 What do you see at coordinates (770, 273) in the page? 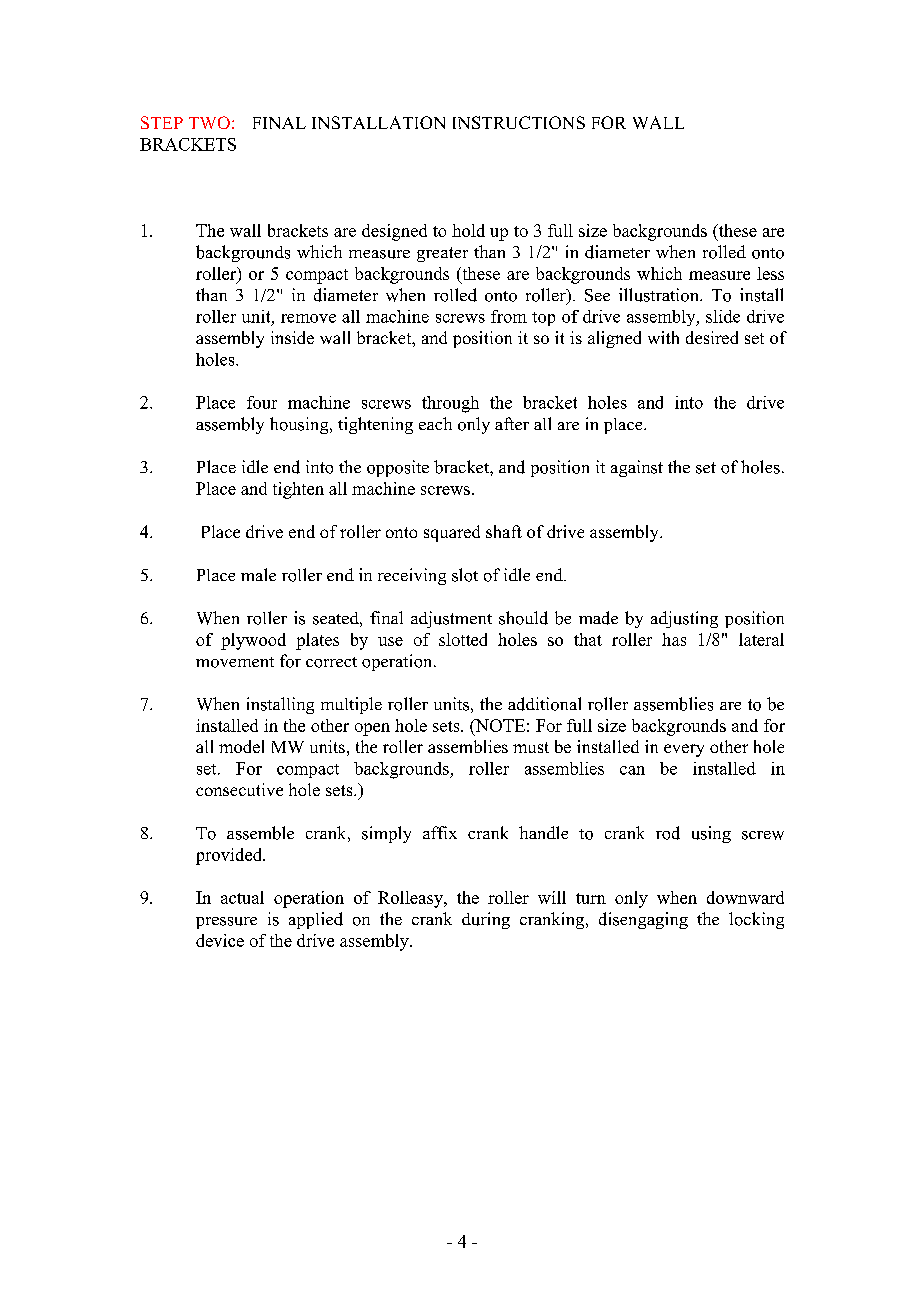
I see `less` at bounding box center [770, 273].
